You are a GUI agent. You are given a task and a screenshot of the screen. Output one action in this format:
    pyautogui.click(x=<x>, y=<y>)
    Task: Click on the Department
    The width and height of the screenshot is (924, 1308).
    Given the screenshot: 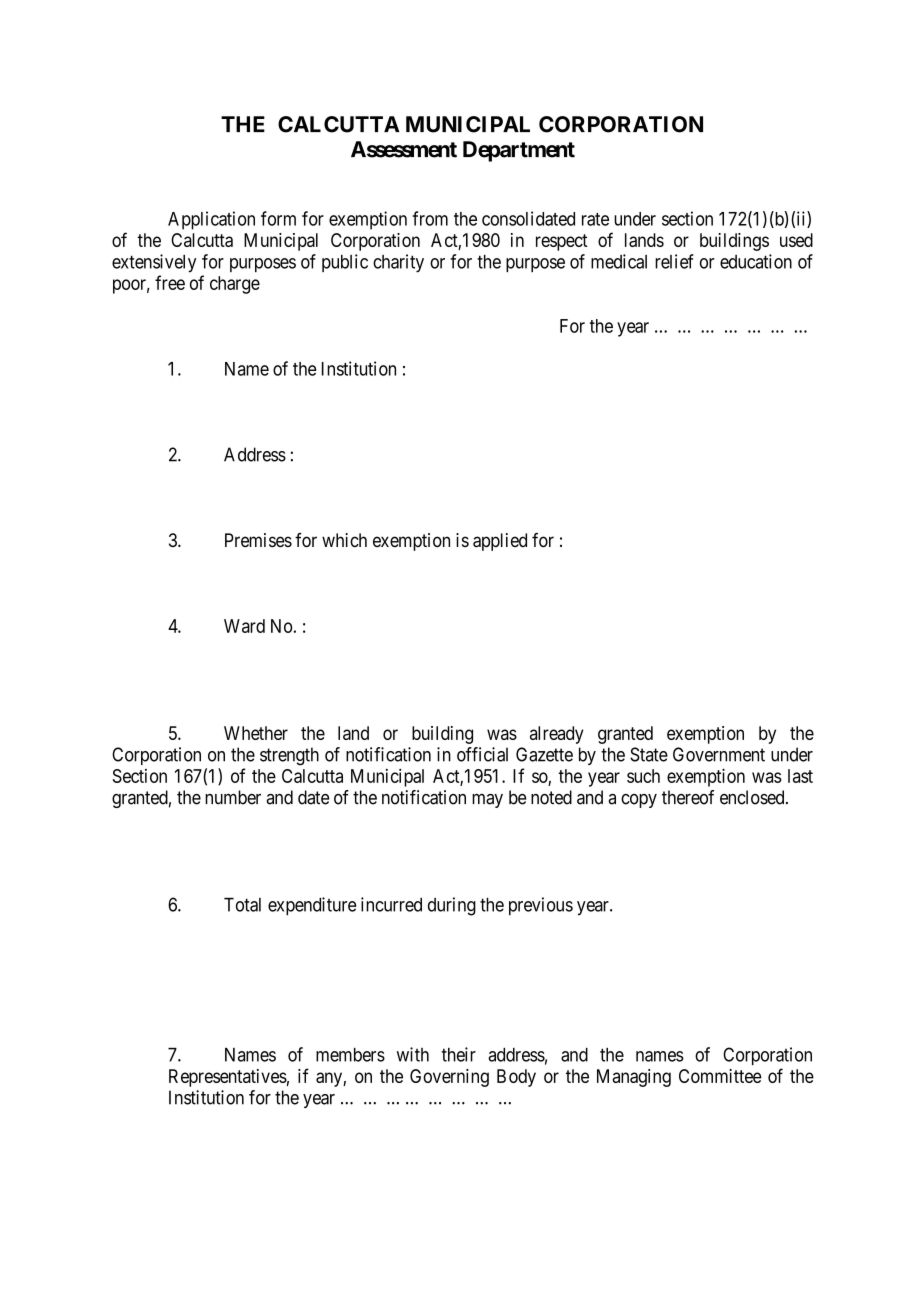 What is the action you would take?
    pyautogui.click(x=519, y=151)
